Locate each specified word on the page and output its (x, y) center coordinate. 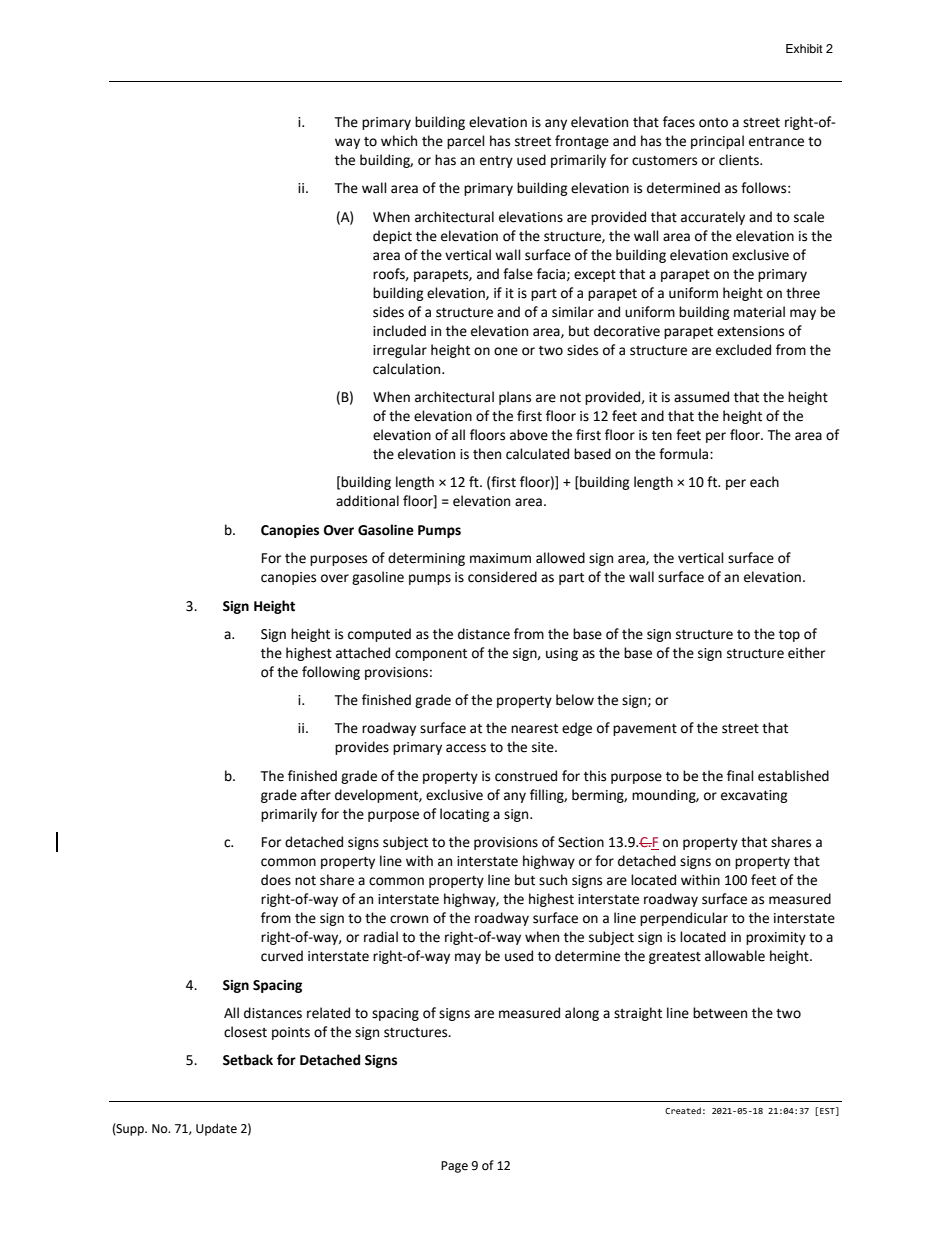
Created (683, 1110)
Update (216, 1129)
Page (454, 1167)
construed (526, 776)
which (399, 141)
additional (367, 501)
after (316, 795)
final (740, 776)
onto (713, 123)
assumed (701, 397)
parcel (466, 142)
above (529, 435)
